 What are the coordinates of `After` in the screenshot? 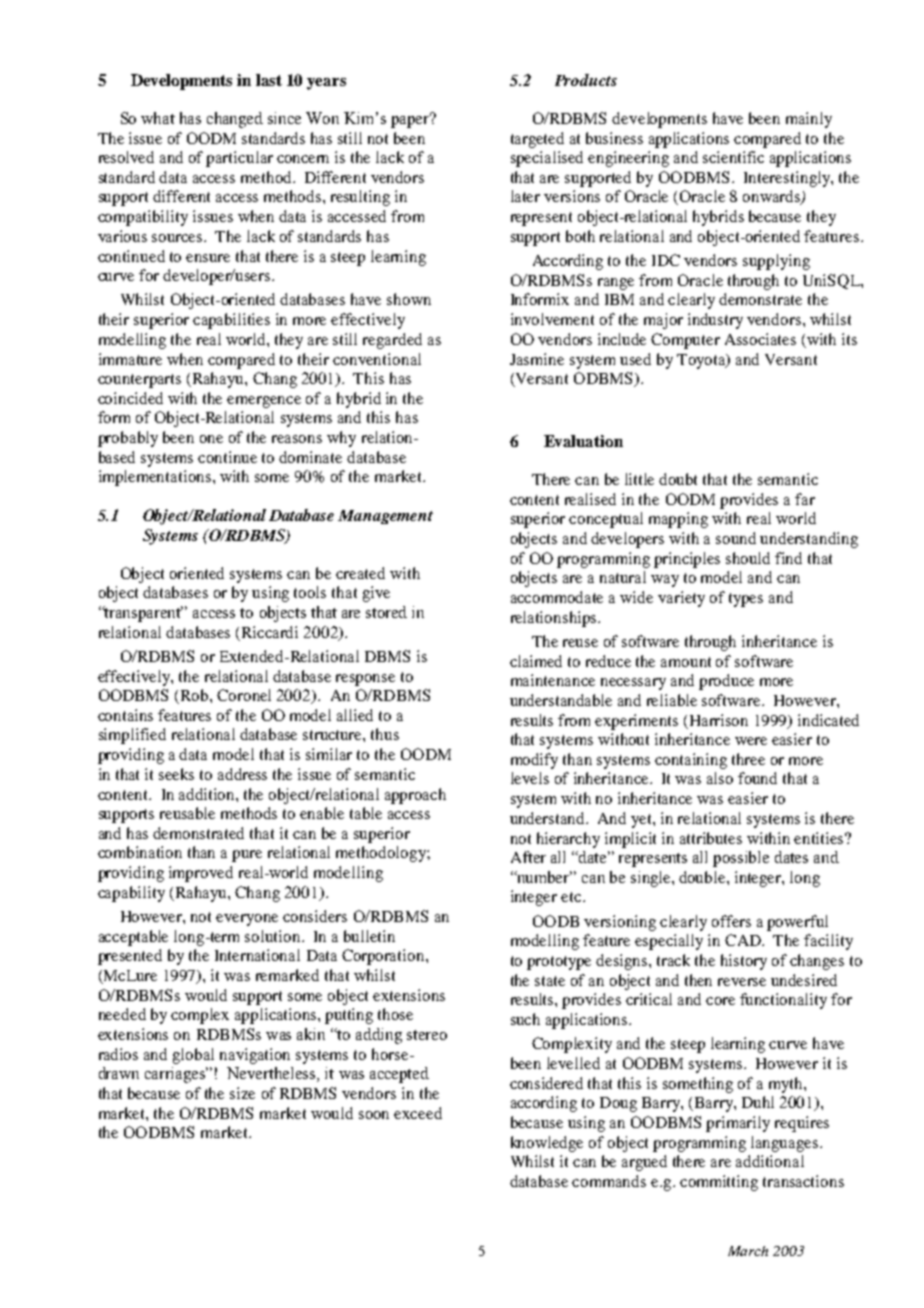 It's located at (528, 857).
